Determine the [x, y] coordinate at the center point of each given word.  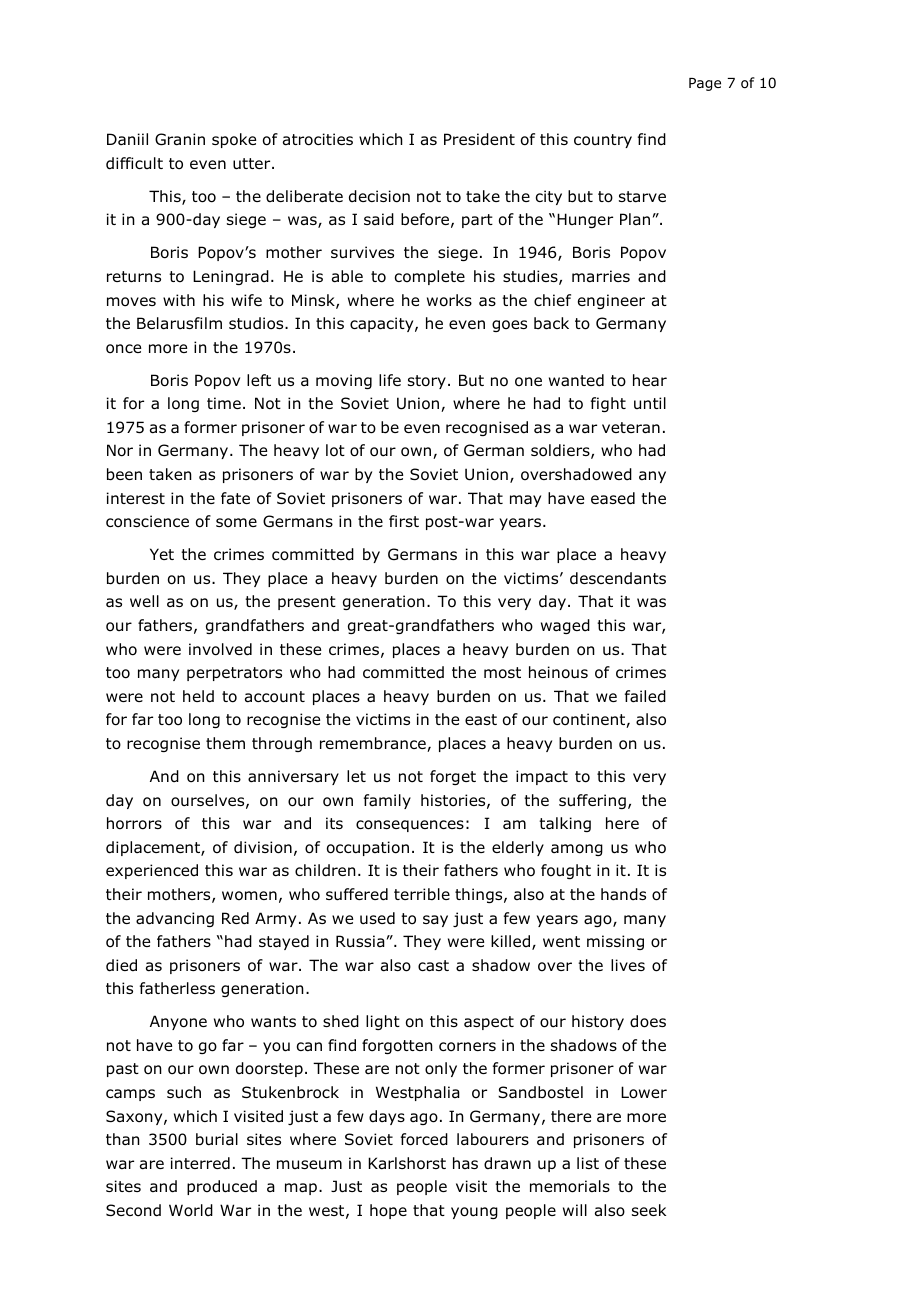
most [502, 673]
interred [200, 1163]
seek [649, 1210]
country [603, 141]
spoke [234, 140]
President [479, 139]
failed [645, 696]
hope [388, 1211]
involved [220, 649]
